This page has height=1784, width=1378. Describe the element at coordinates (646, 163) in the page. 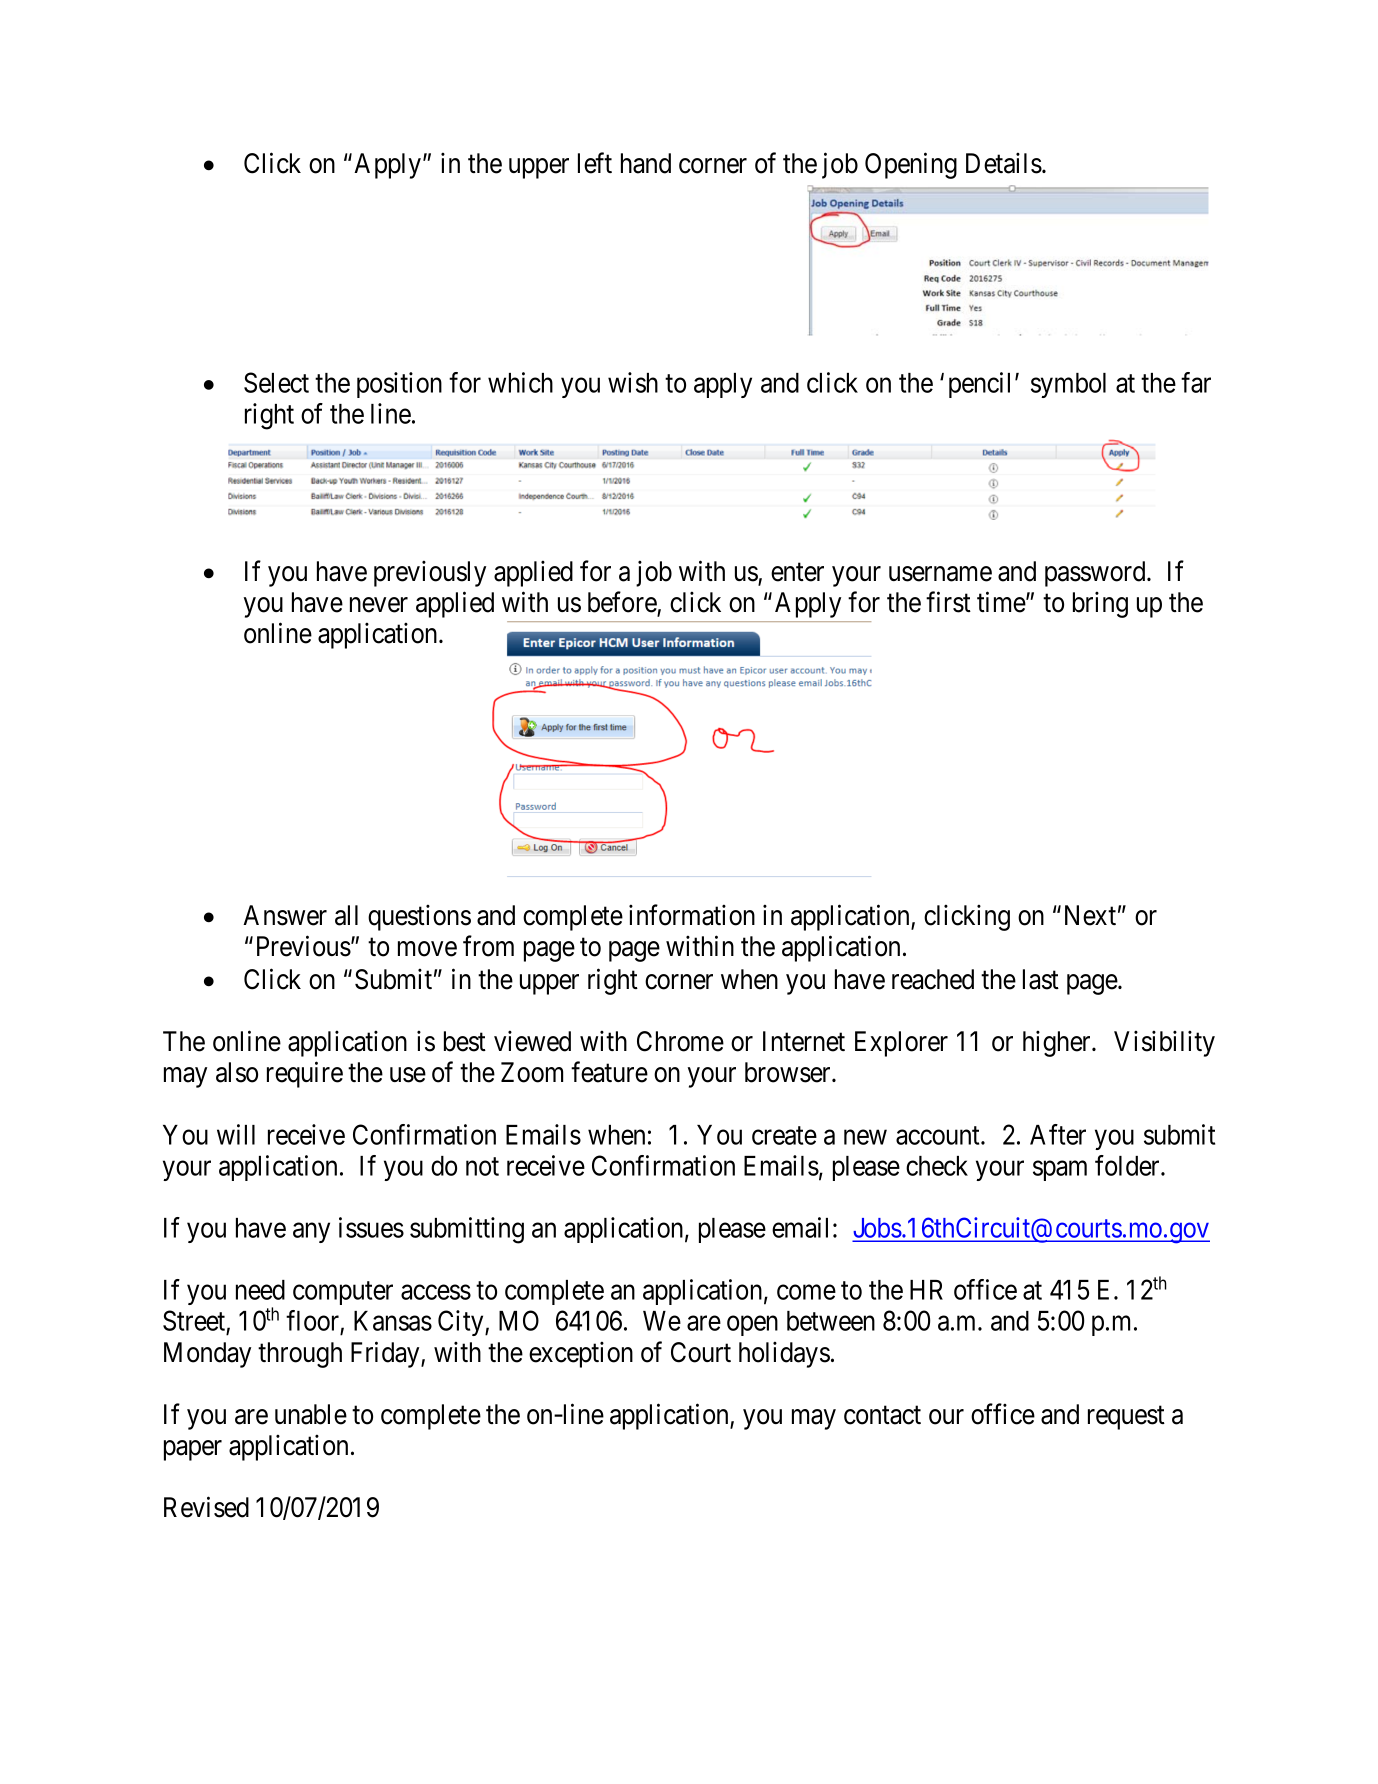

I see `hand` at that location.
